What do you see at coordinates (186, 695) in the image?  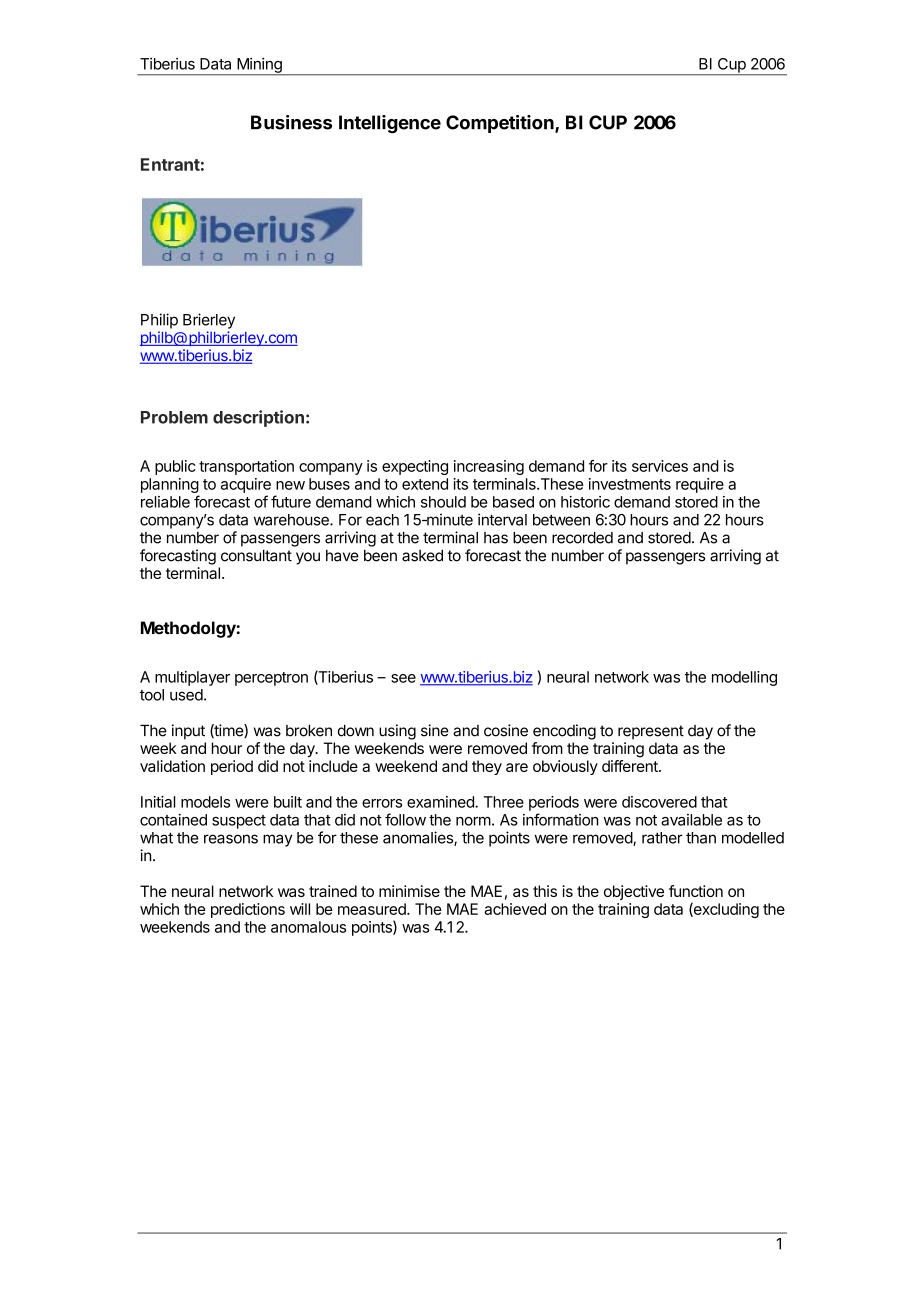 I see `used` at bounding box center [186, 695].
